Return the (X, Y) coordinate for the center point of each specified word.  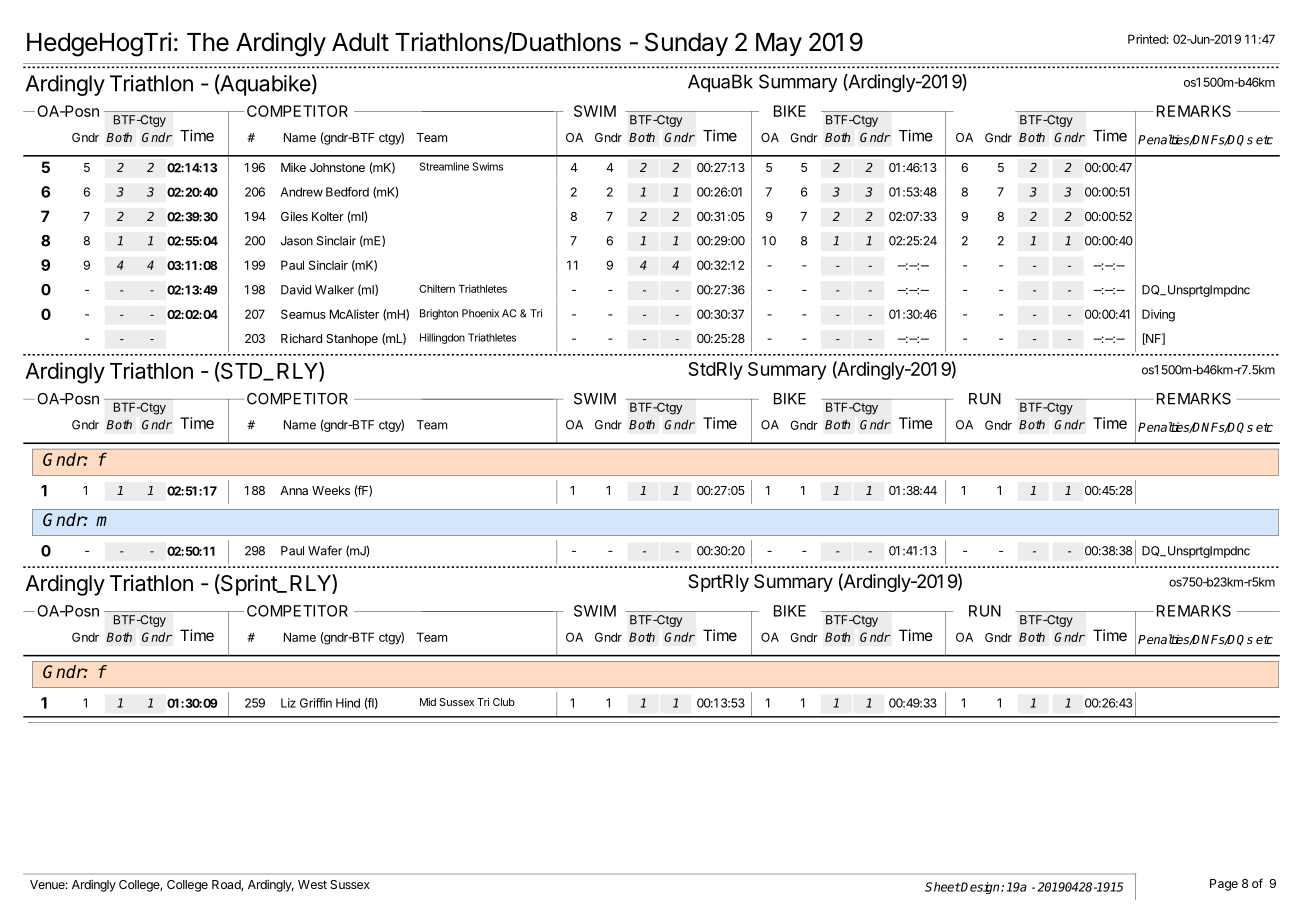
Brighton (439, 314)
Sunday (686, 44)
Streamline (444, 166)
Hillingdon (442, 338)
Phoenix (480, 313)
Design (981, 888)
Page (1224, 885)
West (312, 884)
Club (504, 702)
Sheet (943, 887)
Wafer (325, 551)
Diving (1158, 315)
